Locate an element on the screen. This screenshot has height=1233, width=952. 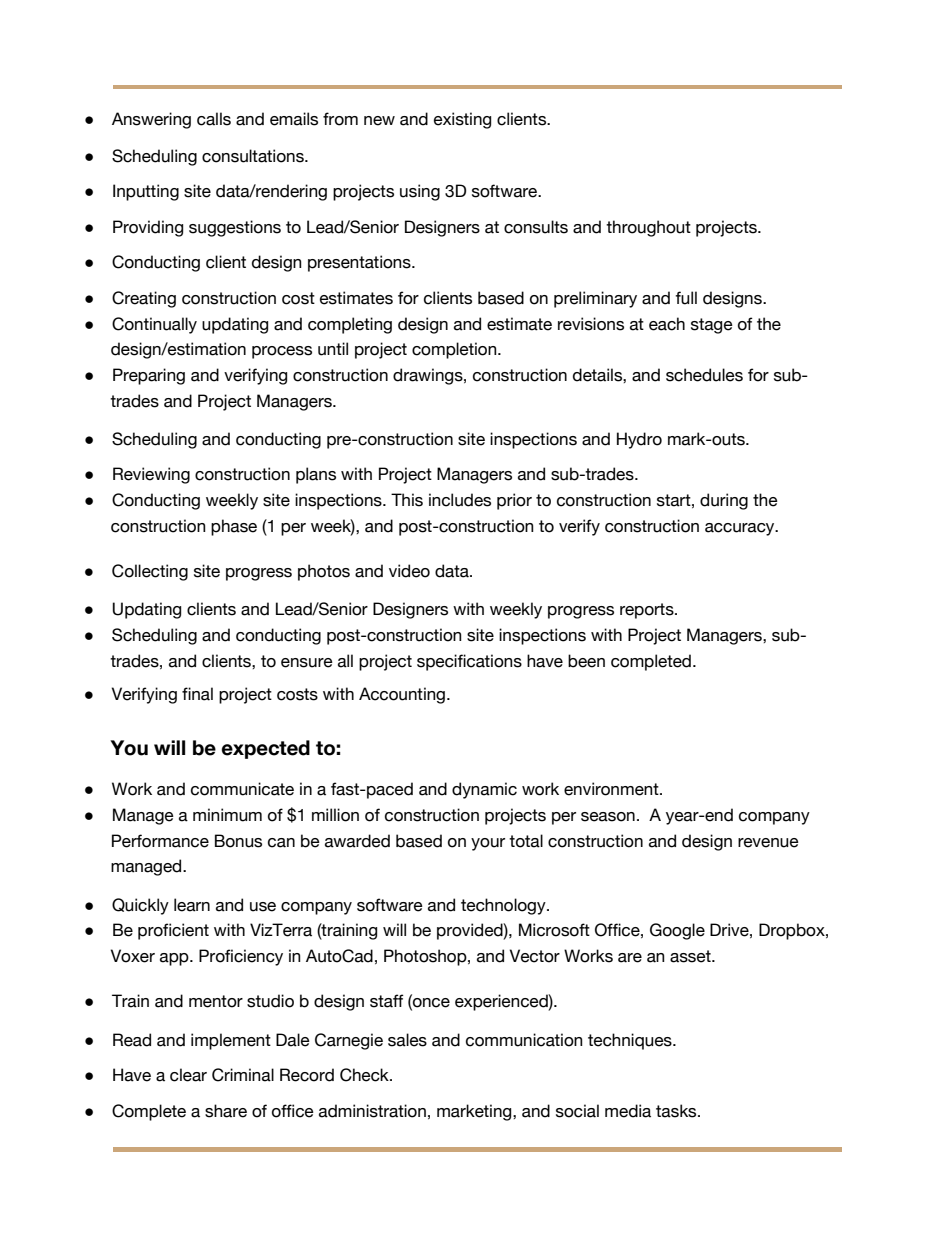
calls is located at coordinates (214, 119).
